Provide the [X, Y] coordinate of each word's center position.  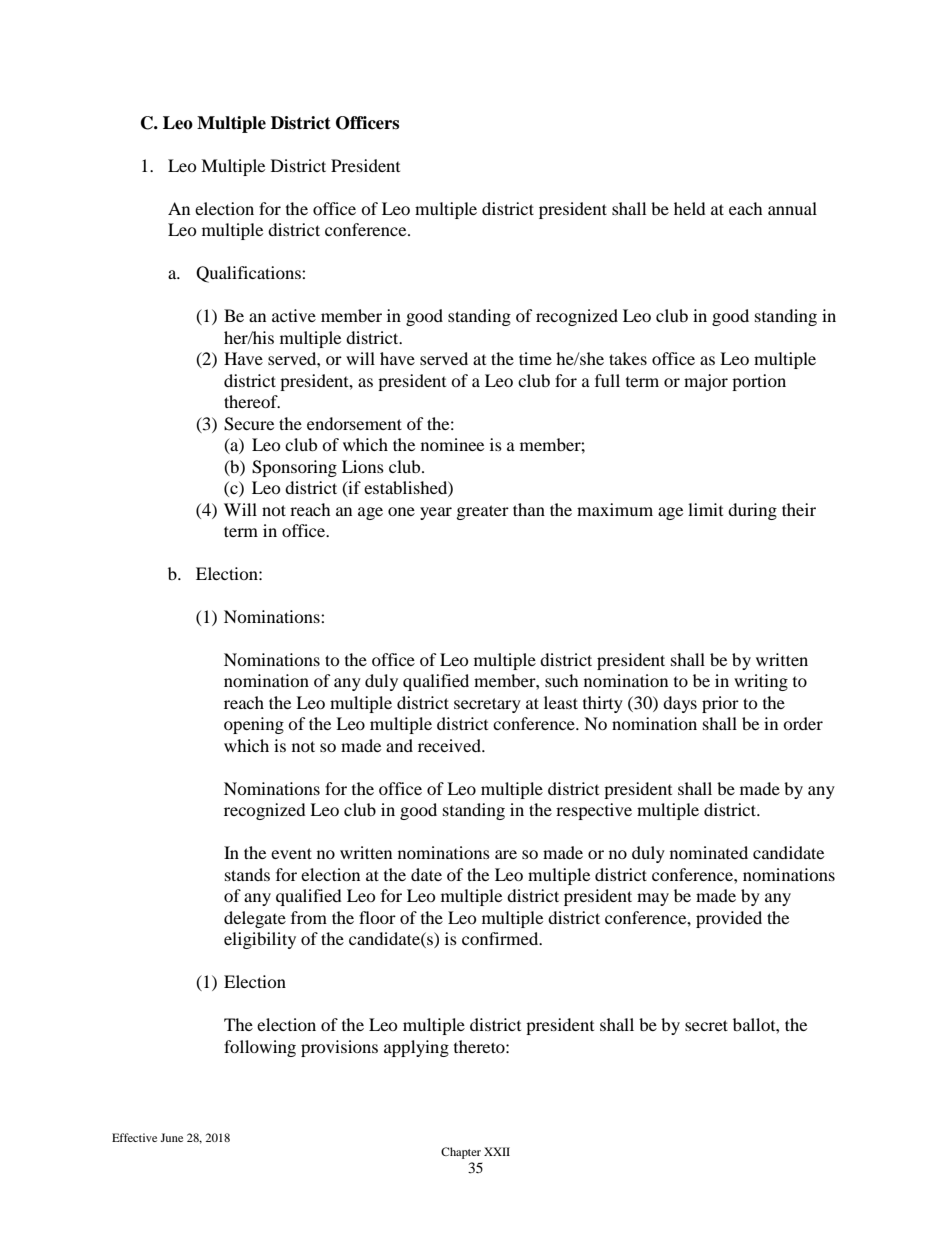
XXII [497, 1151]
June [171, 1137]
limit [705, 509]
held [690, 208]
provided [729, 919]
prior [720, 704]
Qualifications [249, 274]
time [535, 358]
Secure [249, 424]
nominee [452, 444]
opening [254, 725]
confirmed [501, 938]
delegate [255, 919]
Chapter [461, 1153]
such [562, 680]
